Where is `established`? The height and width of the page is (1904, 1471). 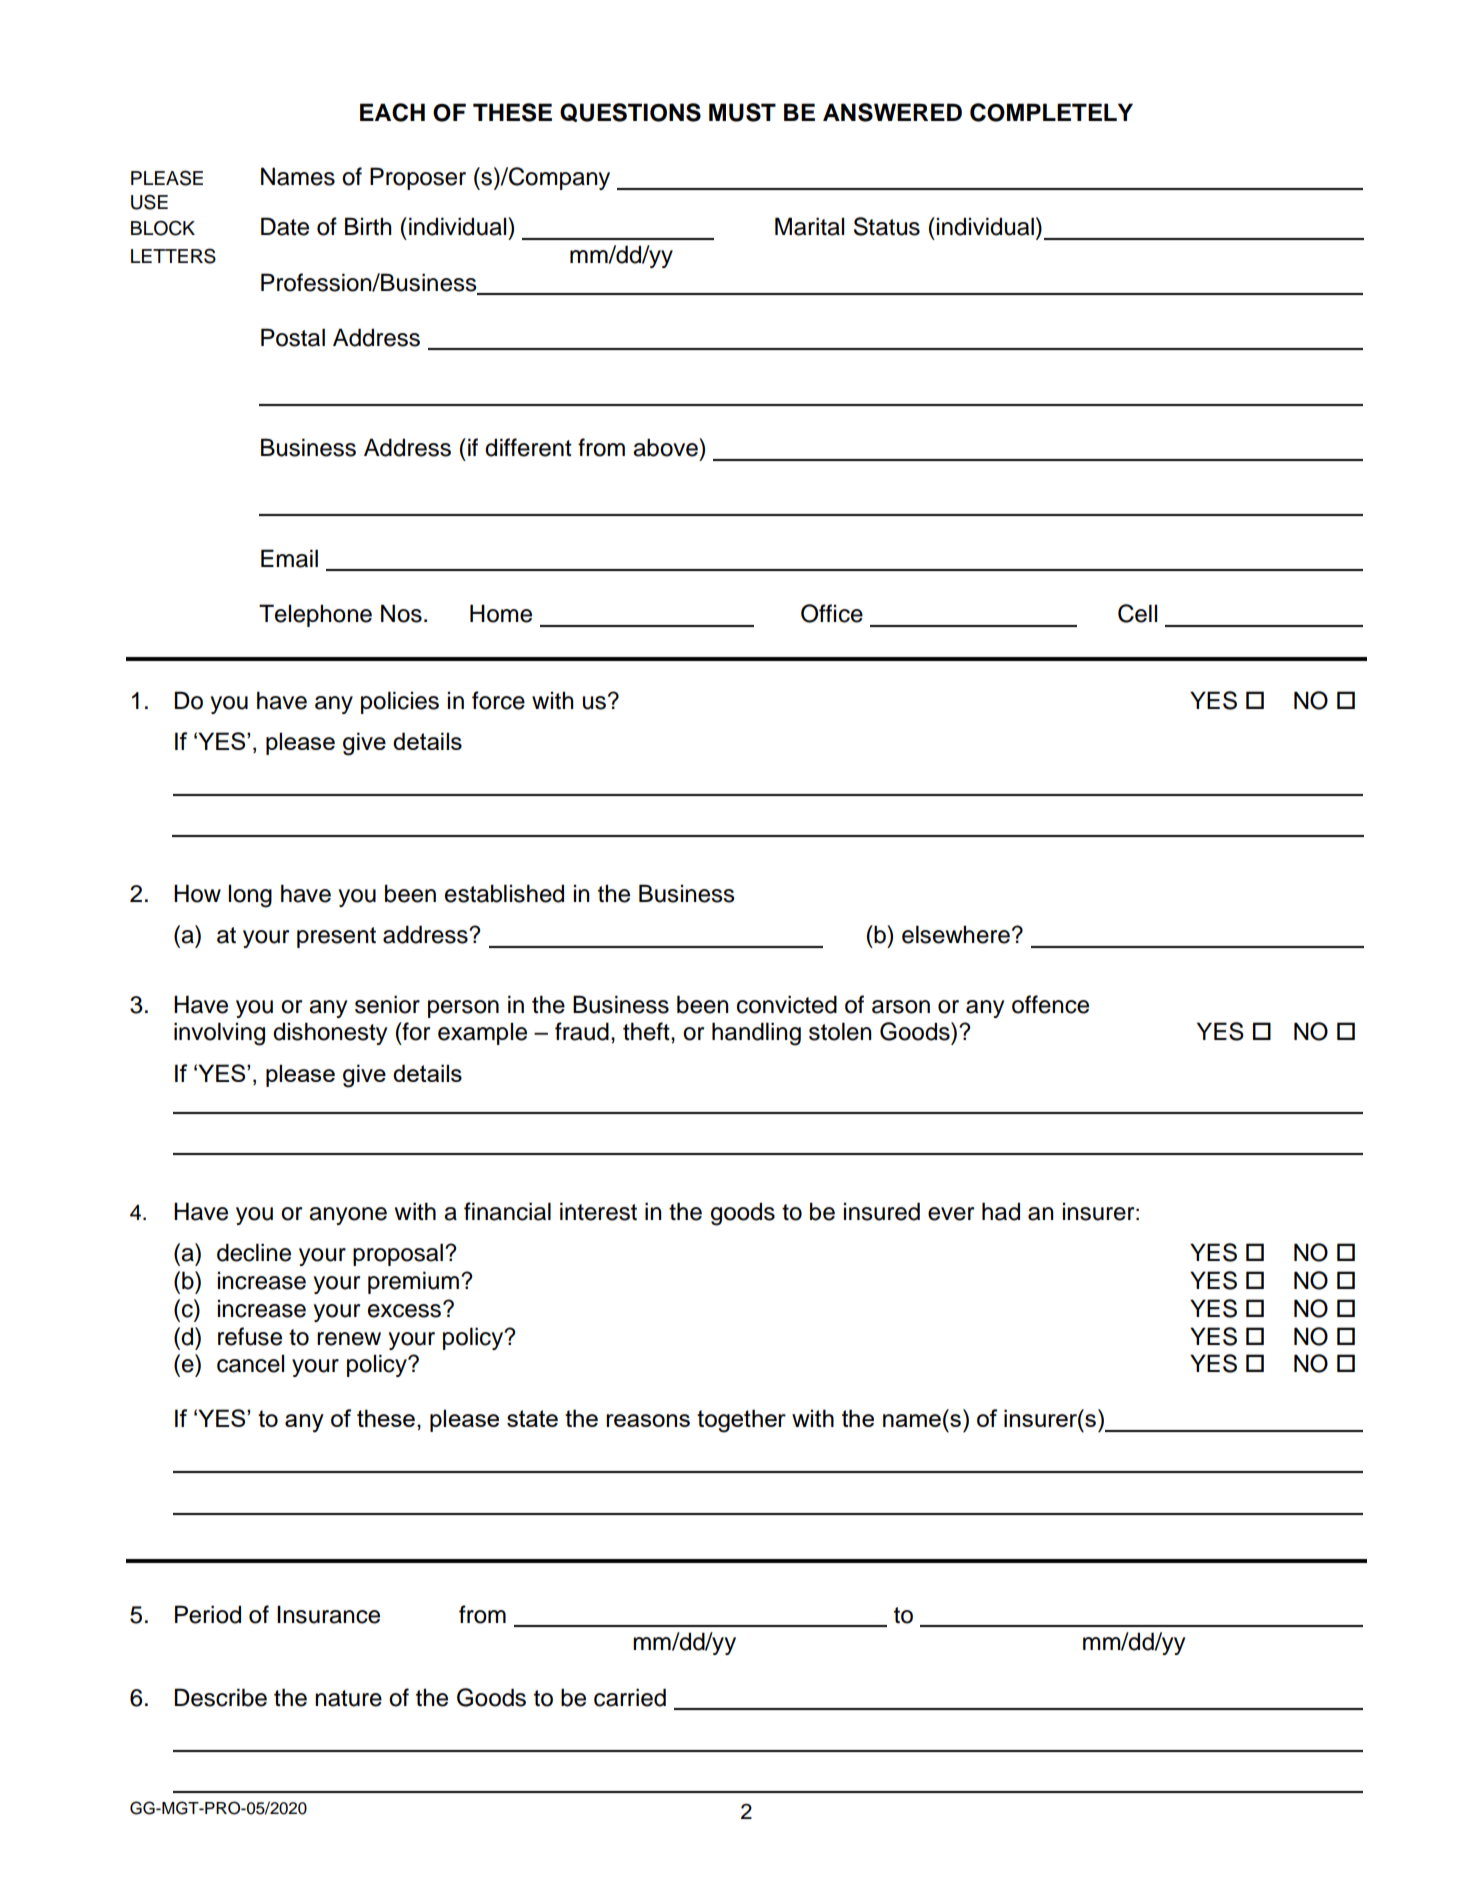
established is located at coordinates (504, 893).
